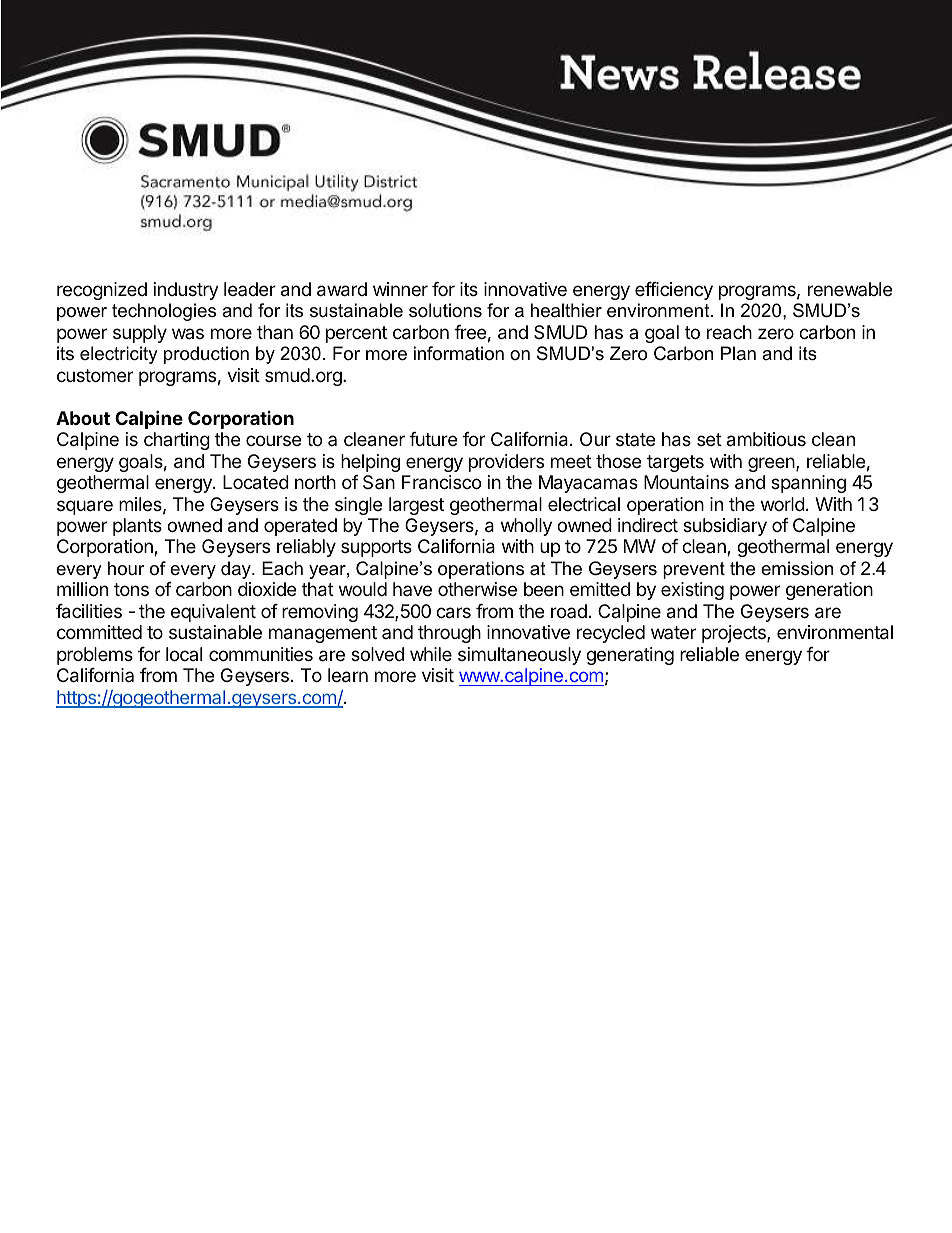 This page has width=952, height=1233. What do you see at coordinates (445, 310) in the page?
I see `solutions` at bounding box center [445, 310].
